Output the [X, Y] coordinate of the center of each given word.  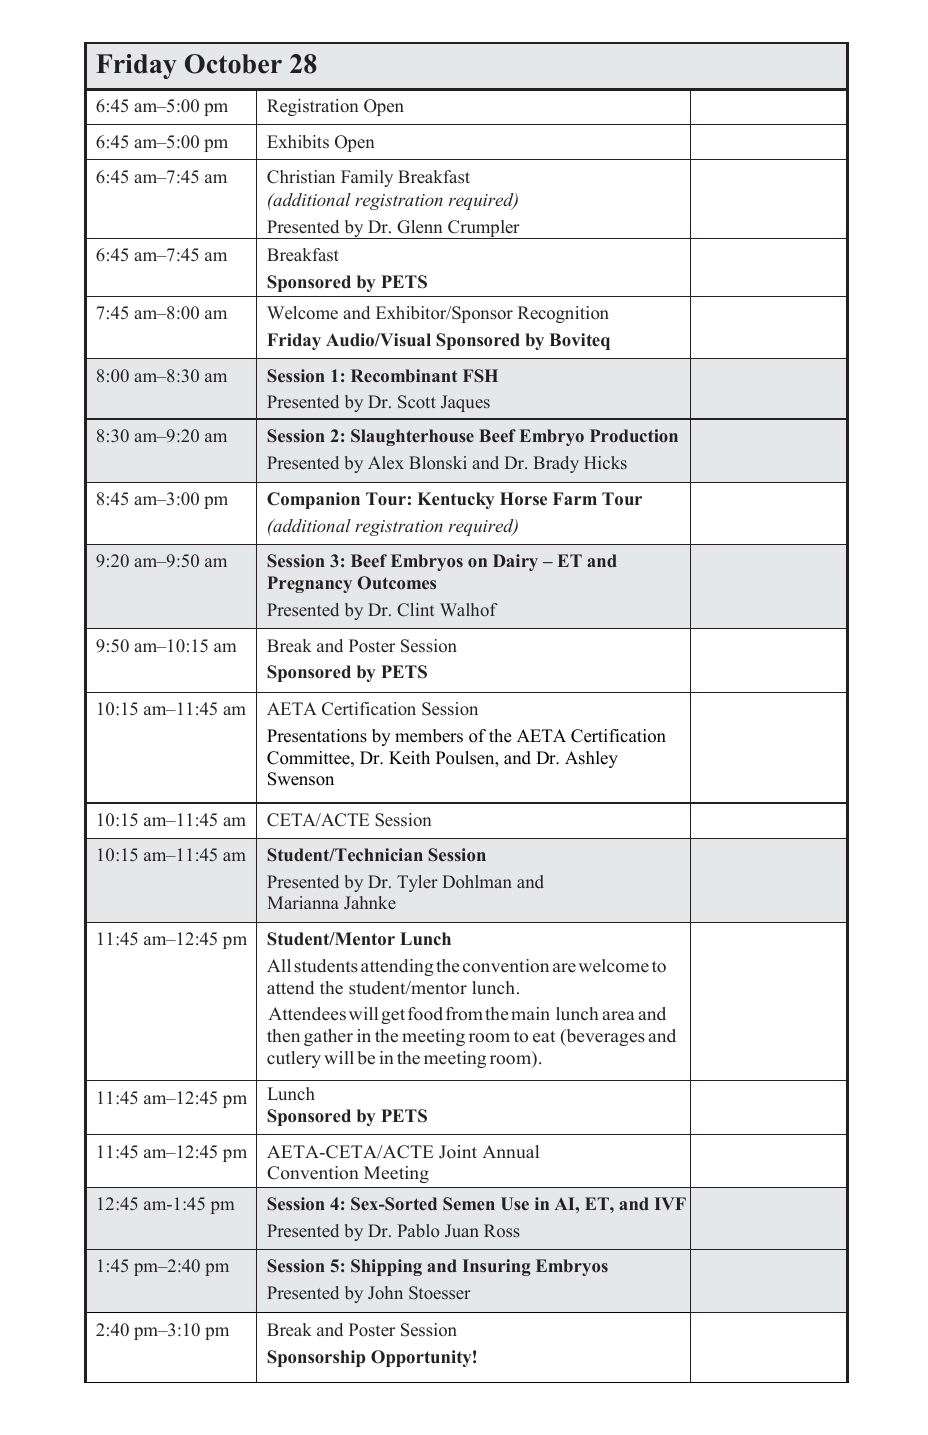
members [429, 736]
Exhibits [298, 142]
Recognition [563, 314]
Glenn [419, 227]
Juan [462, 1230]
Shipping [386, 1267]
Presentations [317, 736]
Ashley [591, 759]
